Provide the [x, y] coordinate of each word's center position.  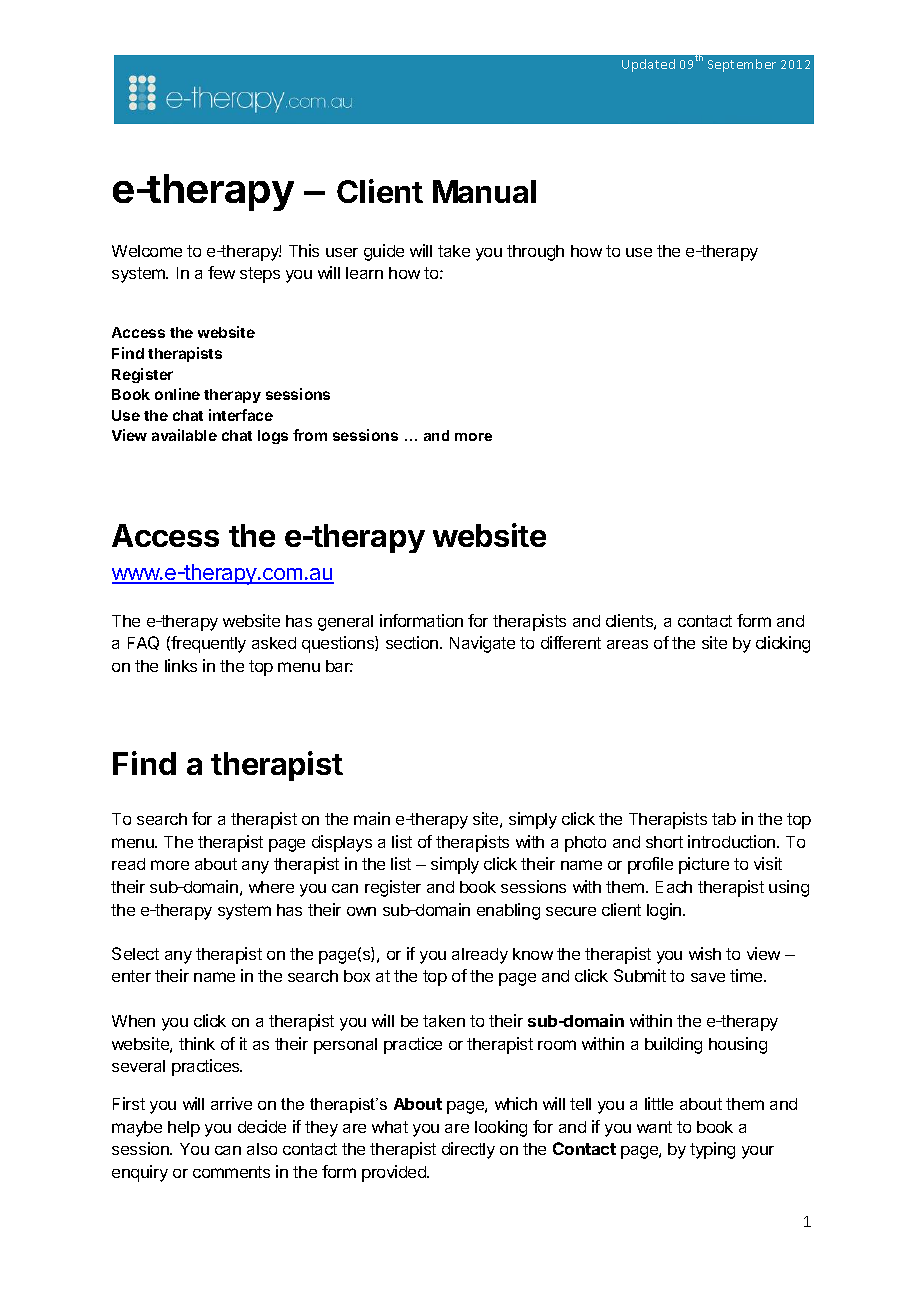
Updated [648, 65]
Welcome [147, 251]
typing [712, 1150]
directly [468, 1150]
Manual [484, 191]
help [184, 1129]
